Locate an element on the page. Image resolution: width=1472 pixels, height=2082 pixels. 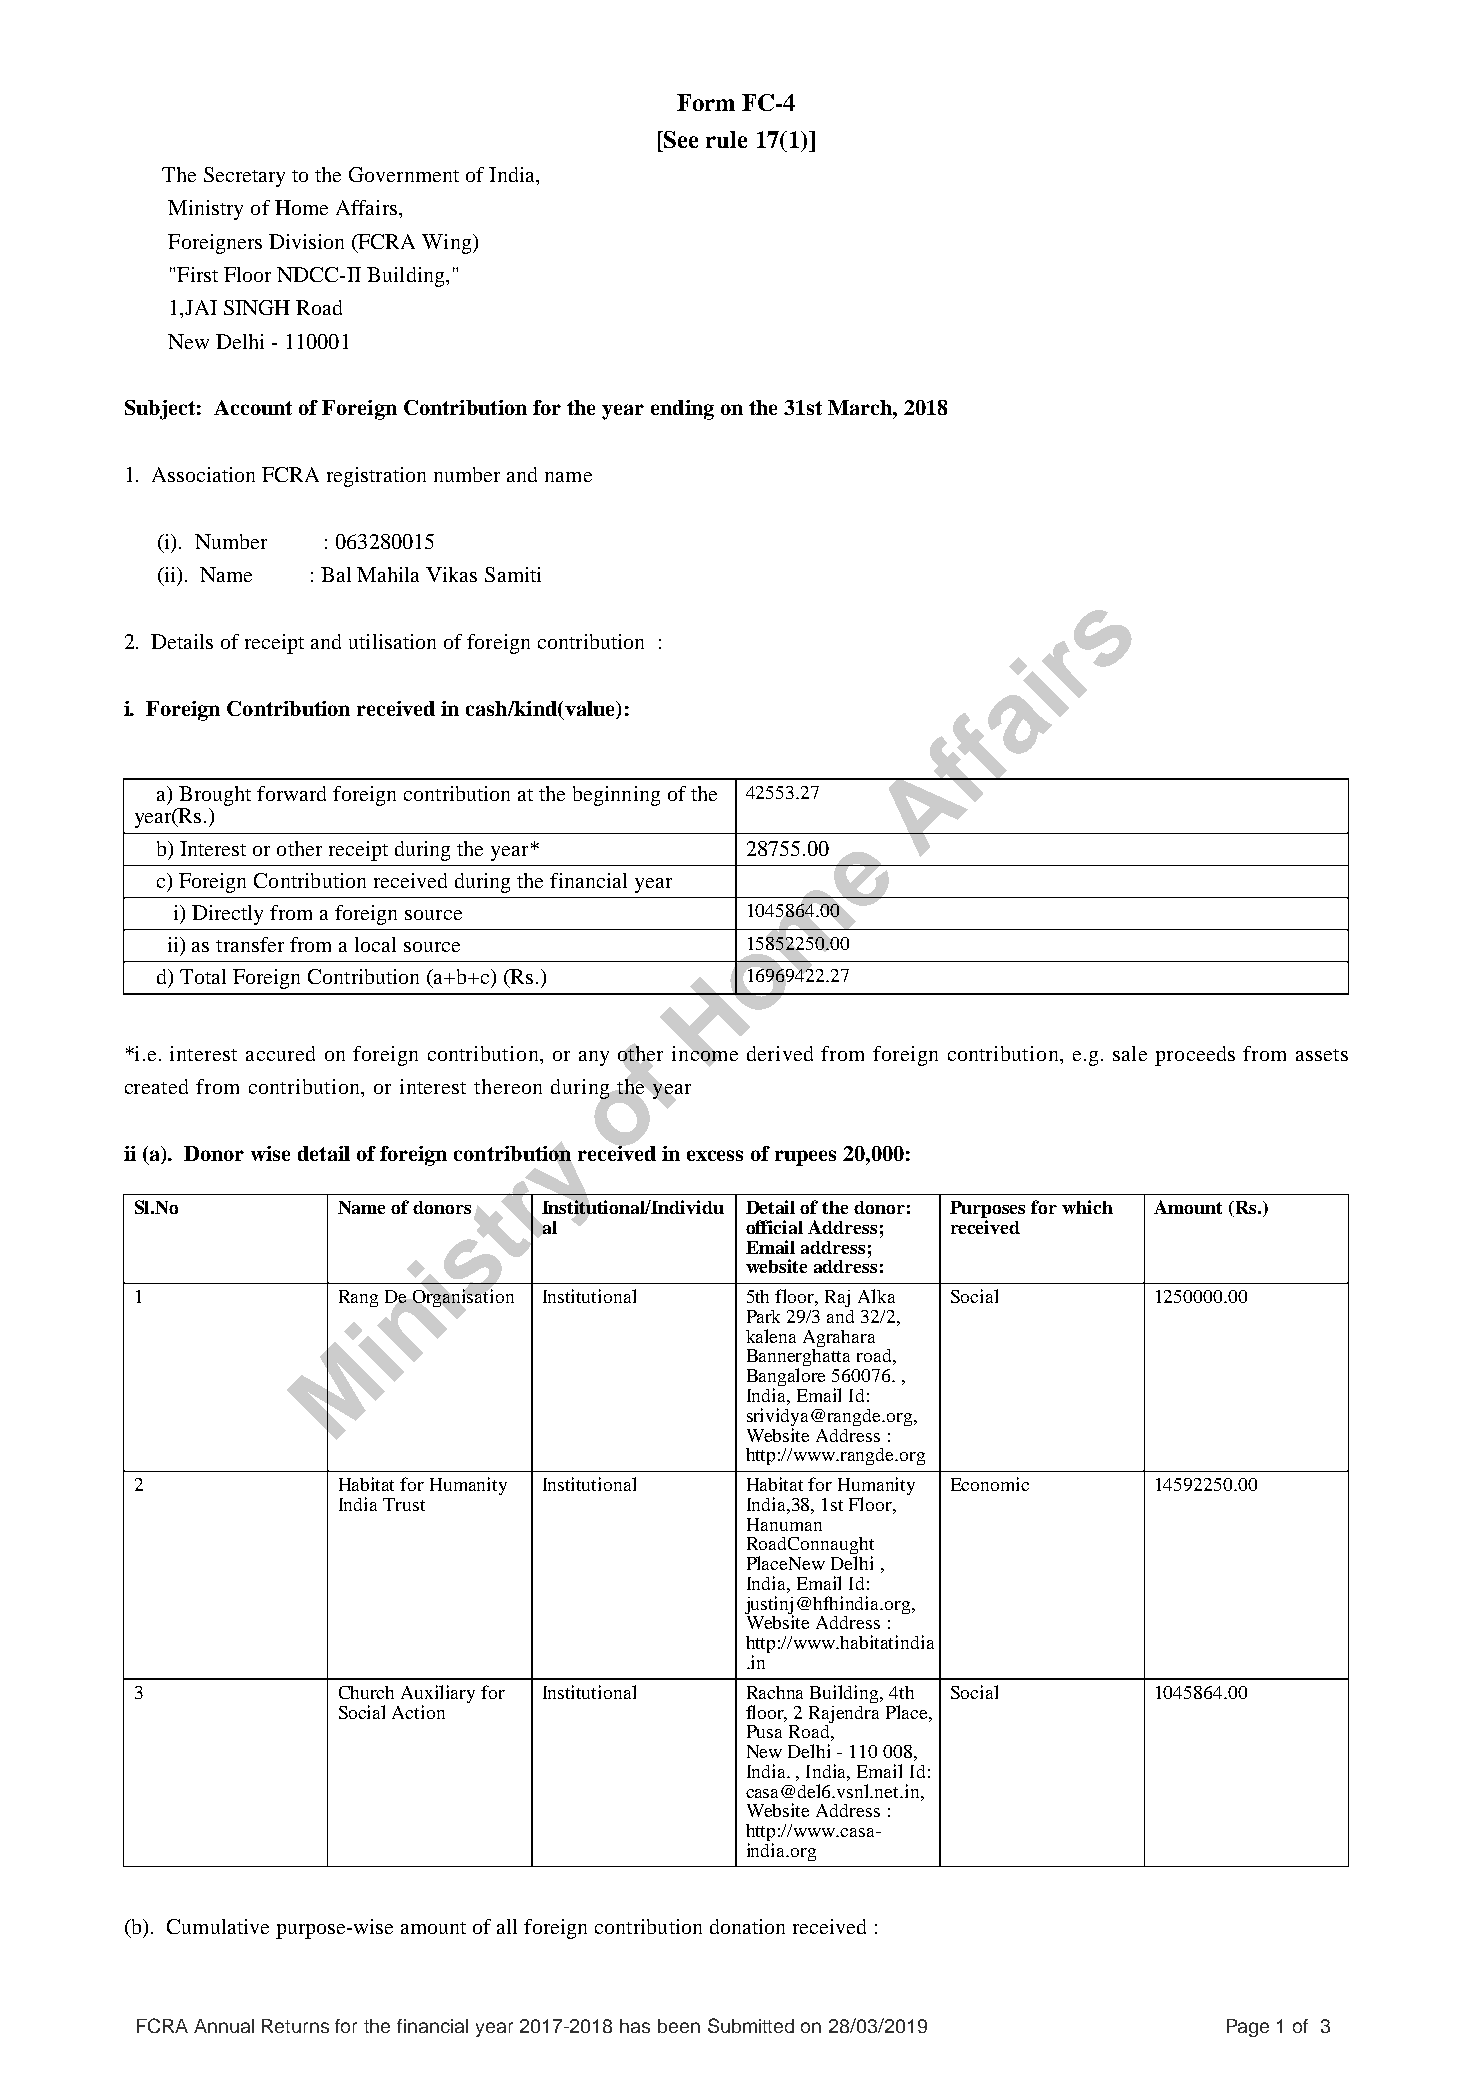
March is located at coordinates (861, 407).
